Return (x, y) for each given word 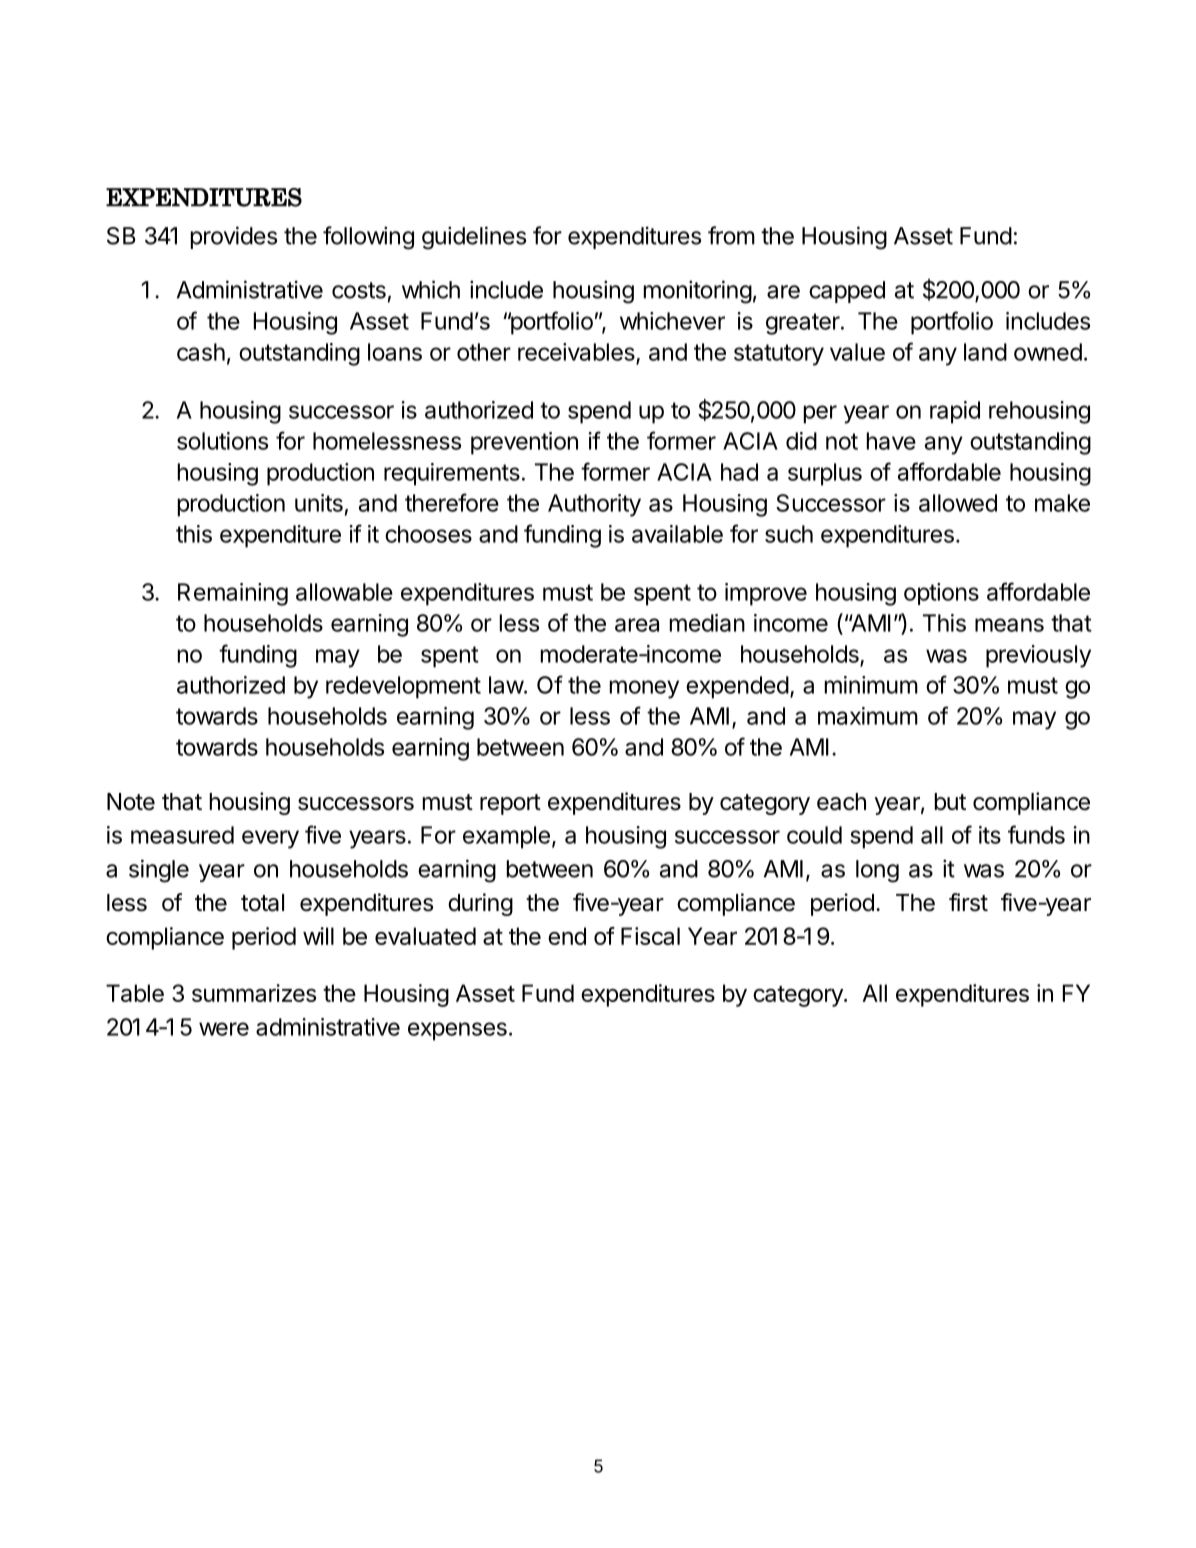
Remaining (233, 594)
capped (847, 292)
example (506, 837)
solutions (222, 441)
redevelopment (403, 687)
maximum (868, 716)
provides (234, 237)
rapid (955, 412)
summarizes (254, 993)
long (877, 871)
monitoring (698, 292)
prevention (524, 443)
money (644, 689)
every (270, 839)
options (941, 594)
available (677, 534)
